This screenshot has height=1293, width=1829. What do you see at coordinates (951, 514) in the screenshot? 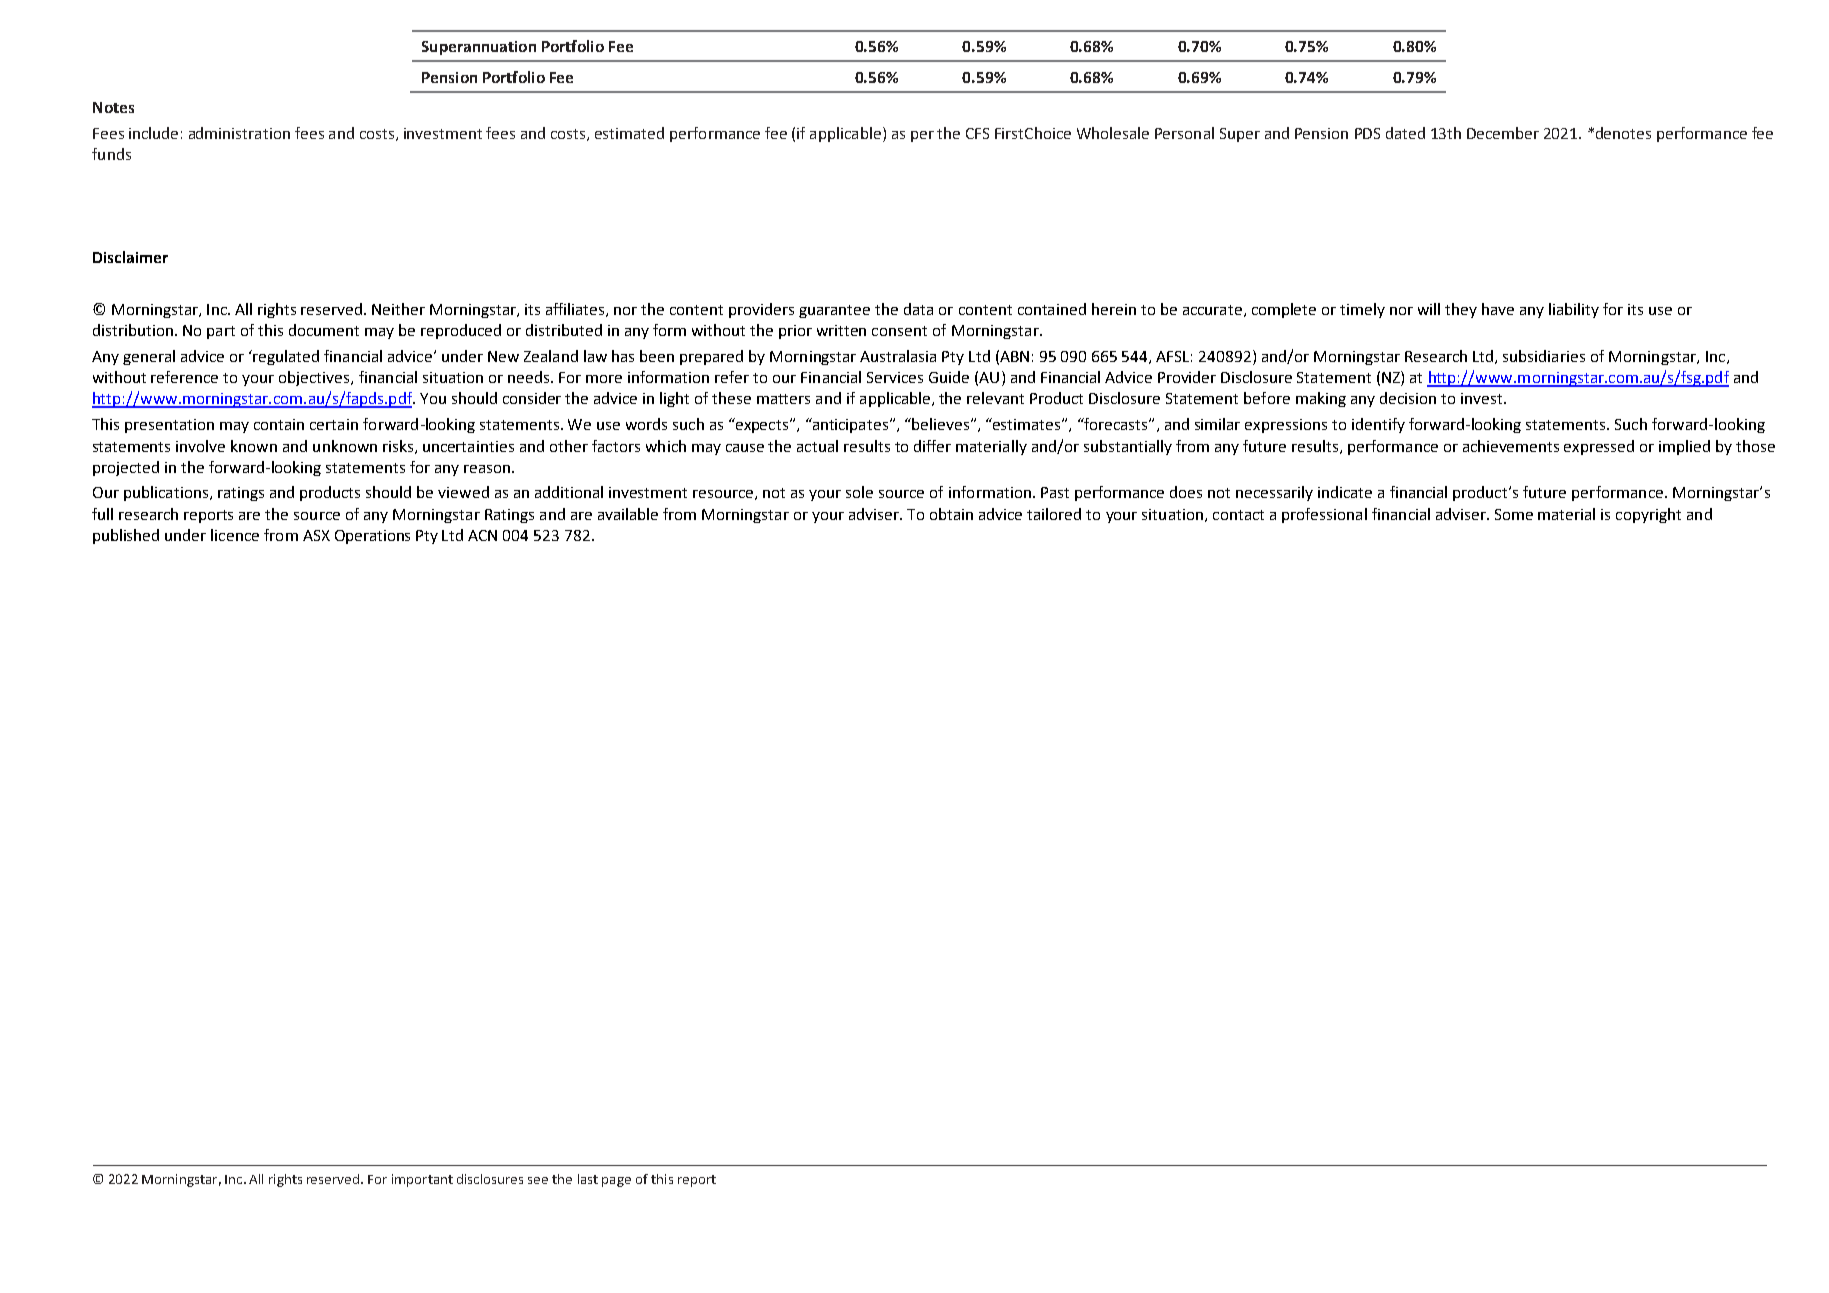
I see `obtain` at bounding box center [951, 514].
